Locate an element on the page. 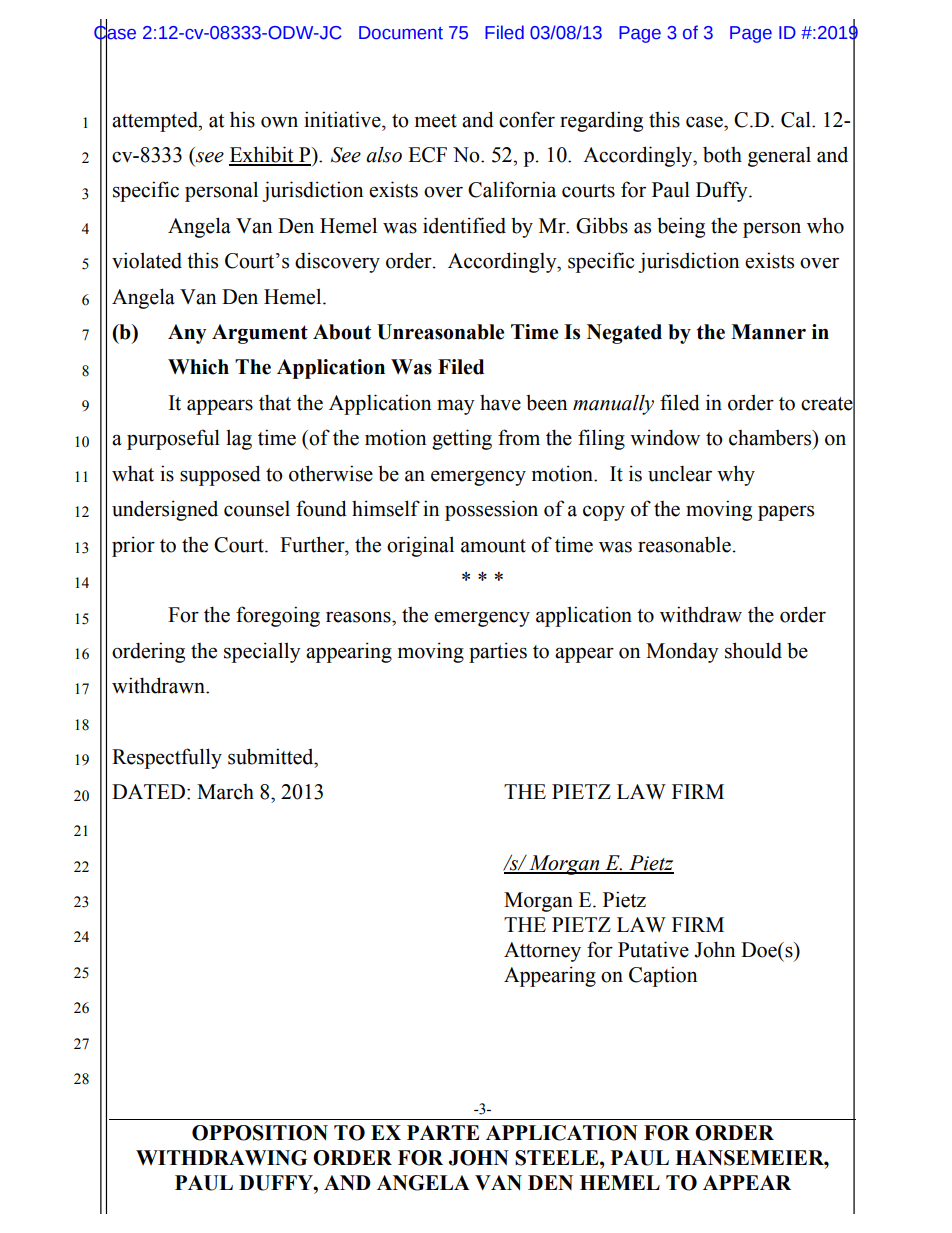 The width and height of the page is (952, 1233). Putative is located at coordinates (653, 949).
